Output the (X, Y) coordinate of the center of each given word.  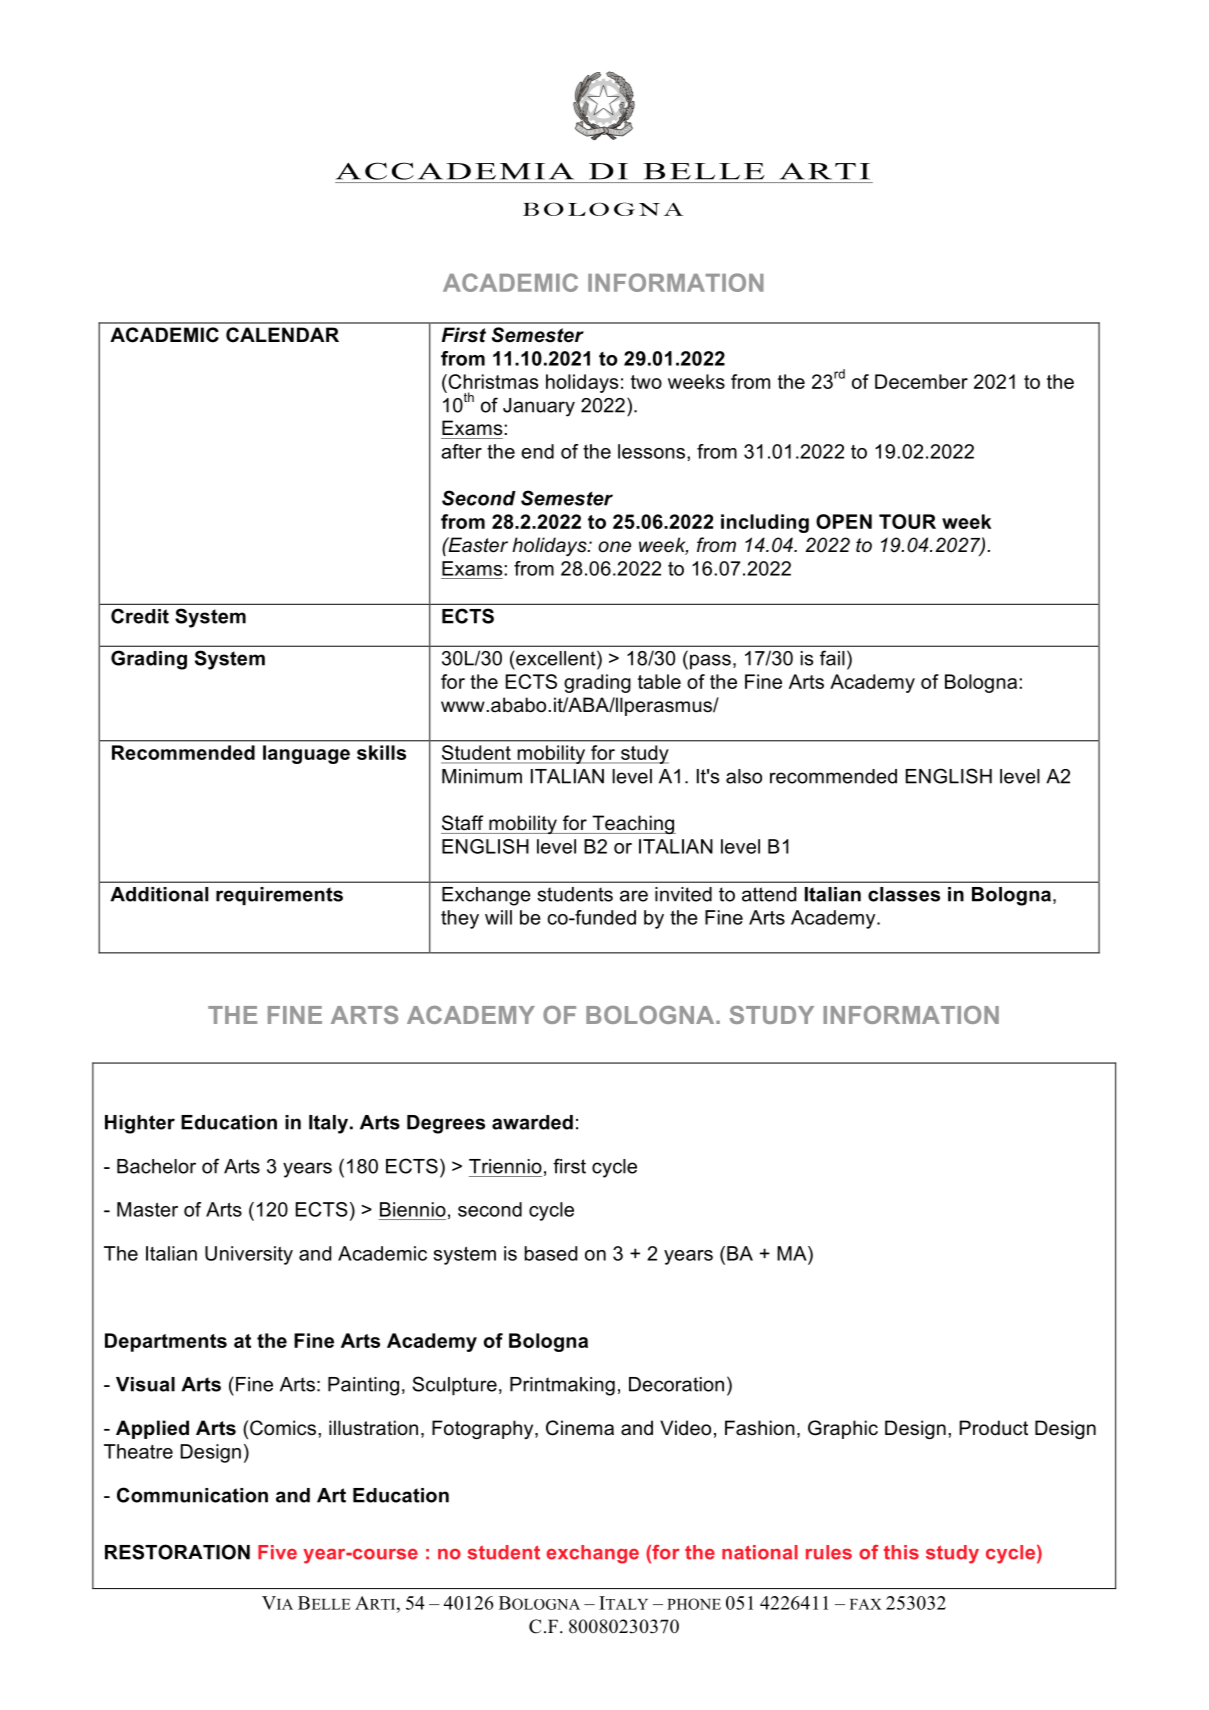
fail (832, 658)
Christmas (492, 381)
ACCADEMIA (455, 171)
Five (277, 1552)
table (659, 681)
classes (904, 894)
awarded (532, 1122)
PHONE (694, 1604)
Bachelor (156, 1166)
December (921, 381)
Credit (140, 616)
